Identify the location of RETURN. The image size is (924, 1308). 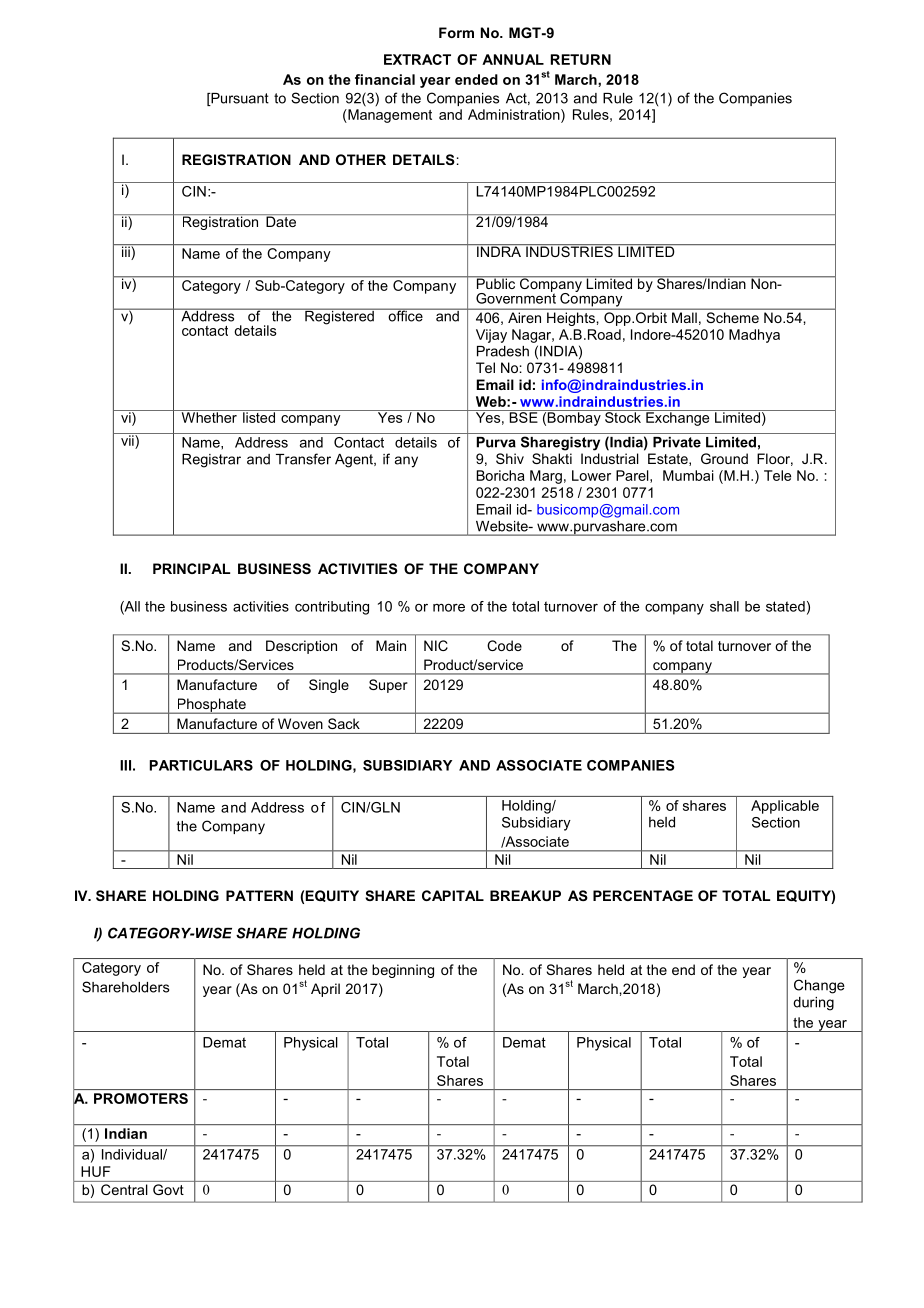
(581, 59).
